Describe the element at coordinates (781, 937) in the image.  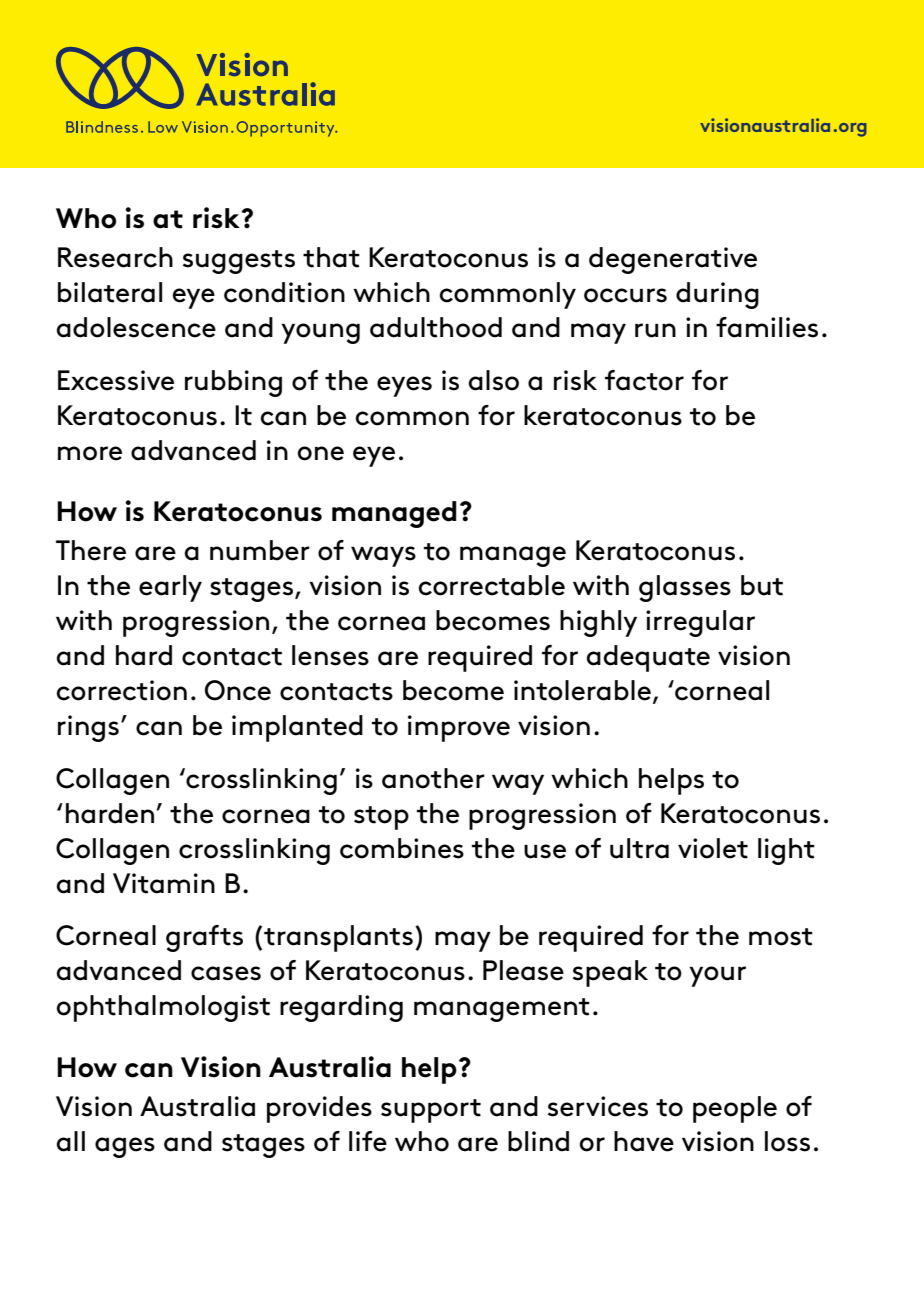
I see `most` at that location.
